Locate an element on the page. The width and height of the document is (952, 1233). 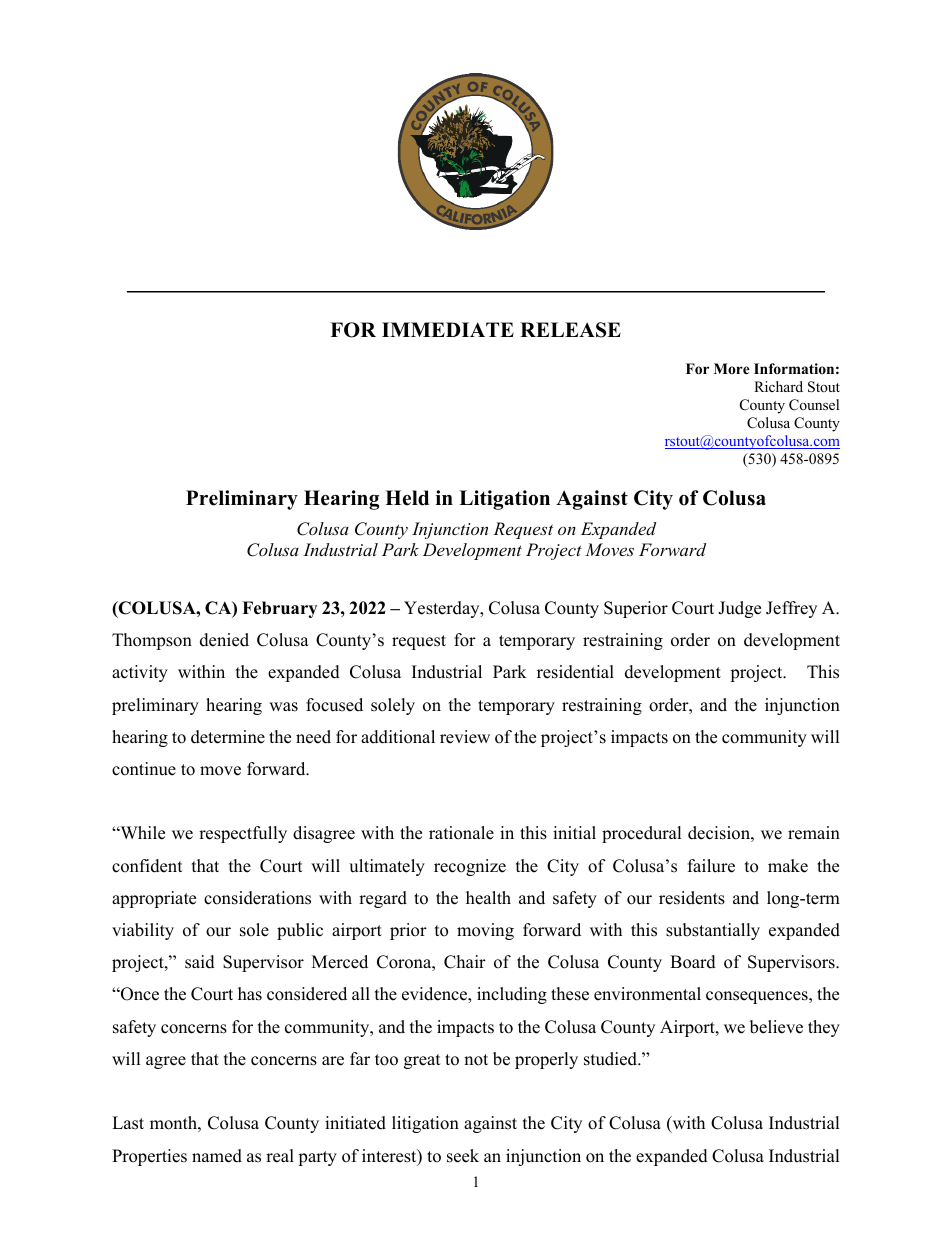
continue is located at coordinates (144, 769).
